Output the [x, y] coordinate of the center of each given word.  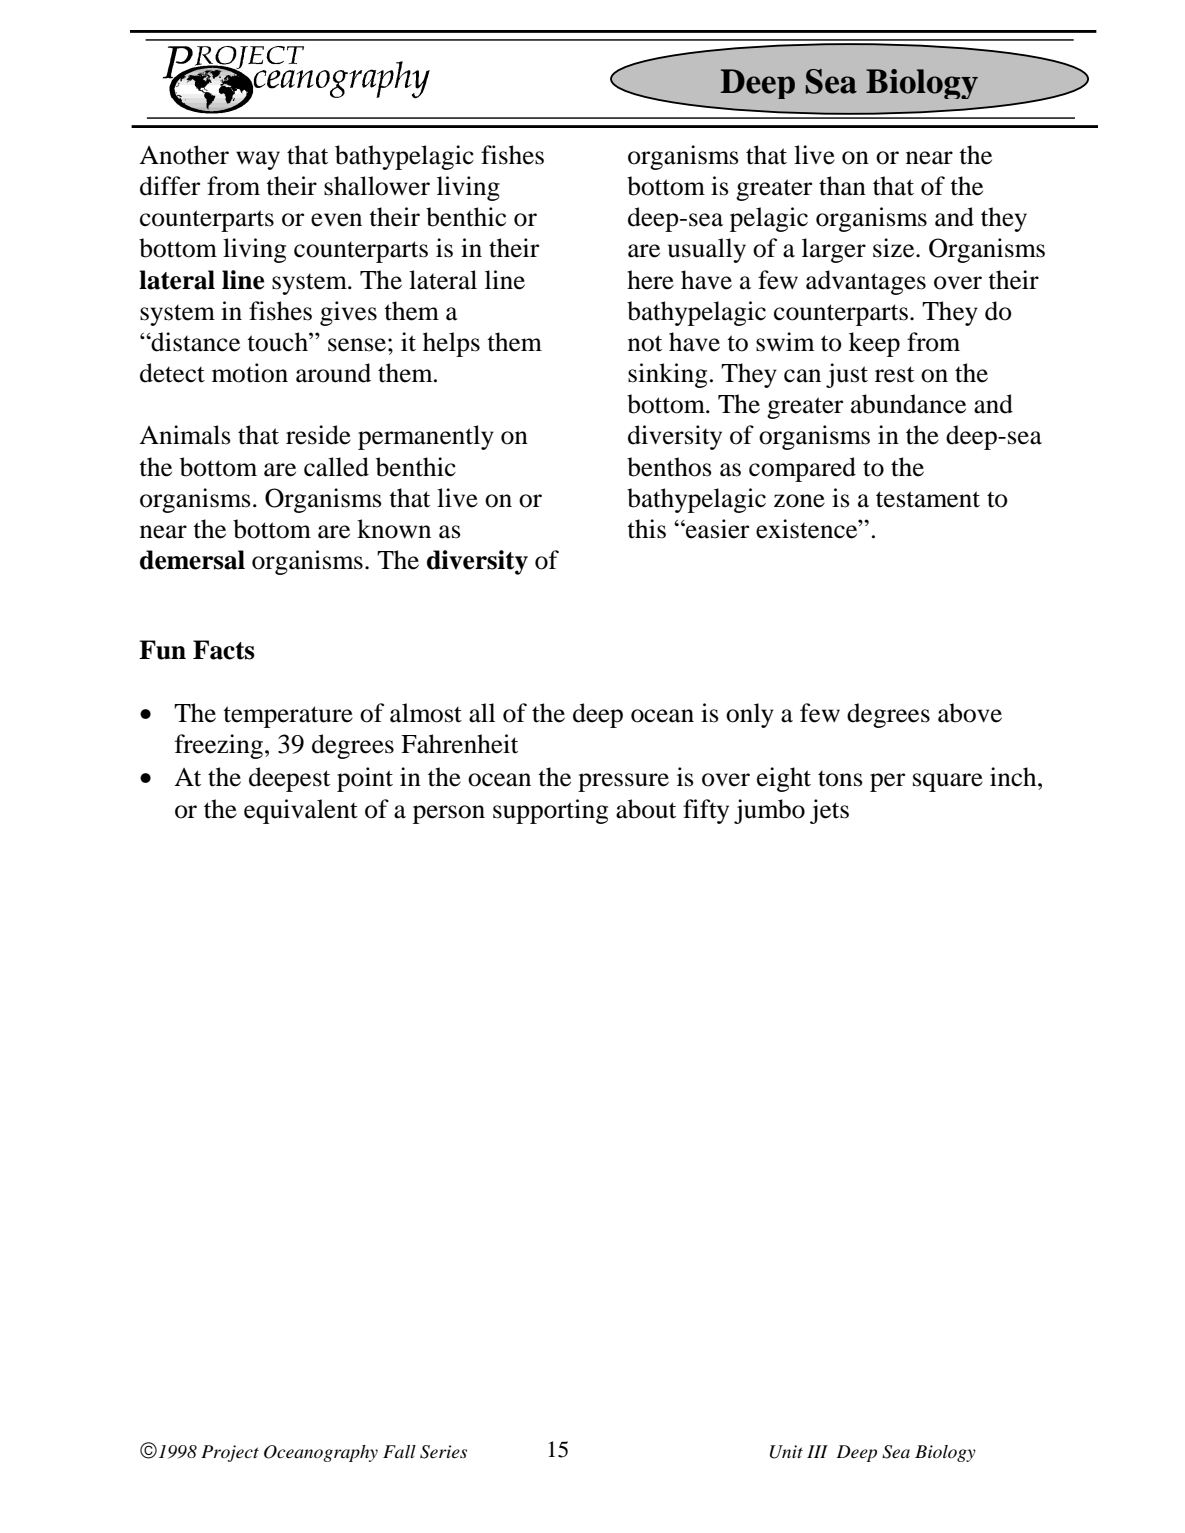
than [842, 186]
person [449, 814]
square [948, 782]
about [646, 809]
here [650, 280]
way [258, 160]
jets [829, 811]
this [646, 529]
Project [230, 1453]
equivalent [301, 811]
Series [443, 1452]
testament [928, 499]
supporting [550, 811]
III [817, 1451]
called [336, 467]
